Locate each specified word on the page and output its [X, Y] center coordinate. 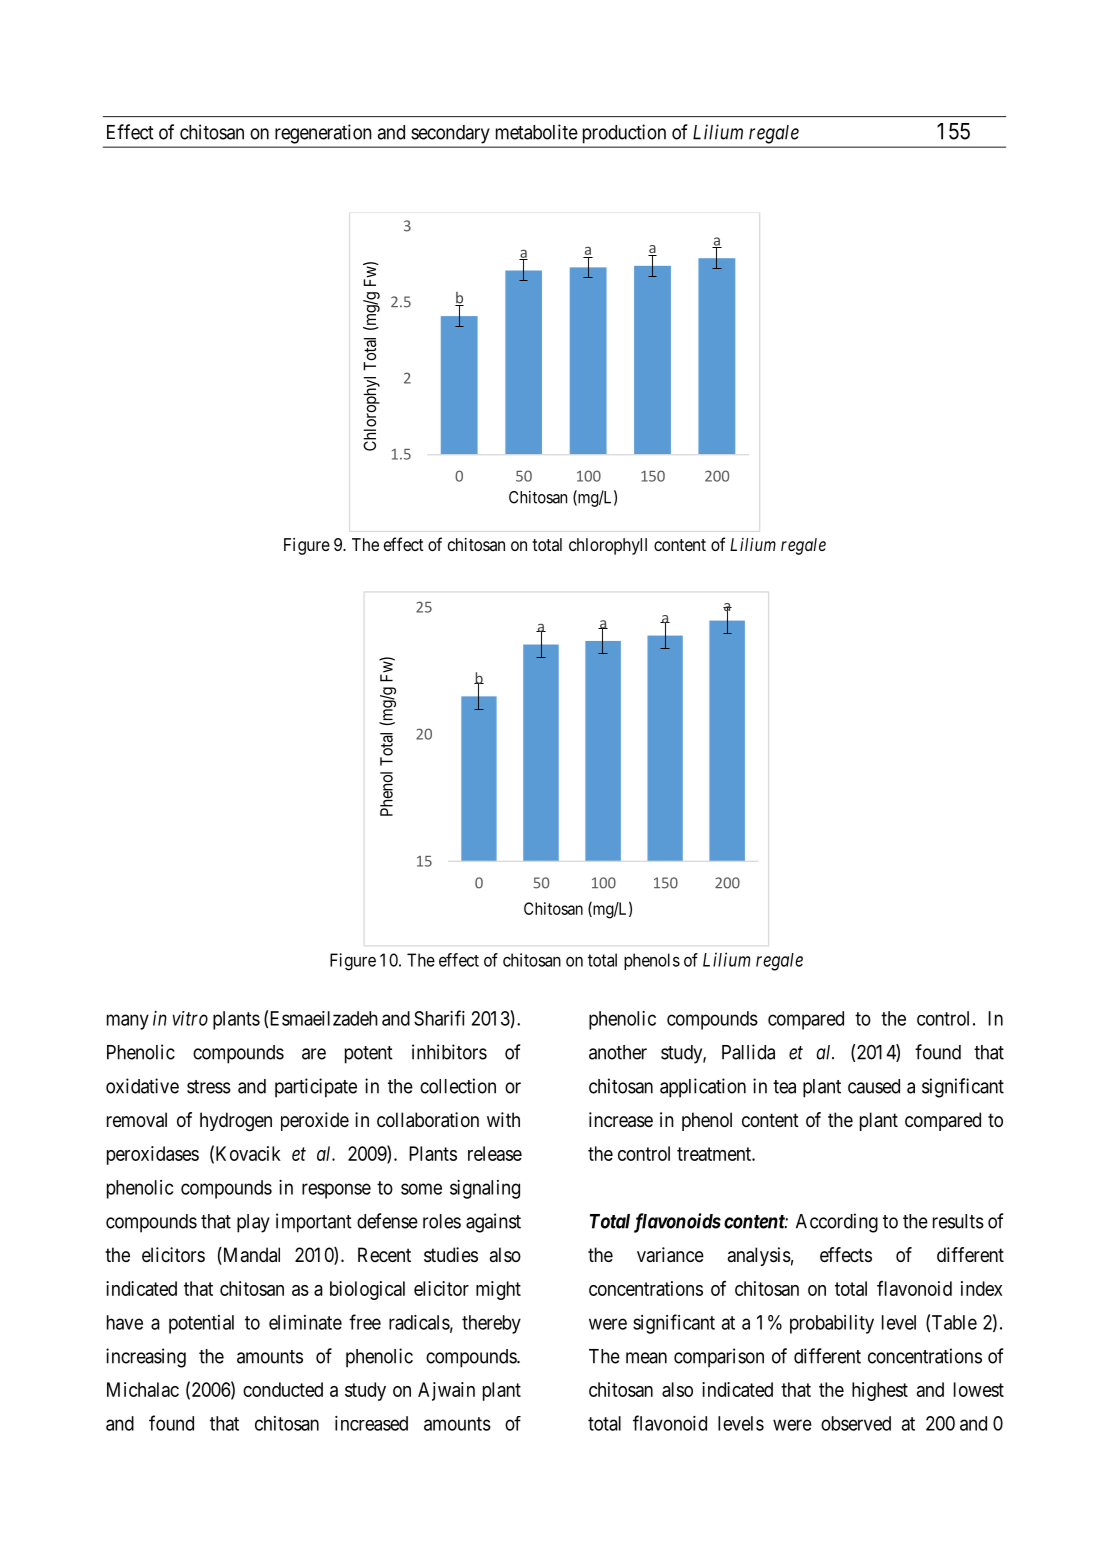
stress [209, 1087]
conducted [283, 1389]
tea [784, 1087]
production [624, 133]
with [503, 1119]
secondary [450, 134]
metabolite [537, 132]
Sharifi [439, 1018]
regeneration [323, 134]
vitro [190, 1018]
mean [646, 1358]
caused [874, 1086]
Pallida [748, 1052]
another [618, 1052]
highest [880, 1391]
